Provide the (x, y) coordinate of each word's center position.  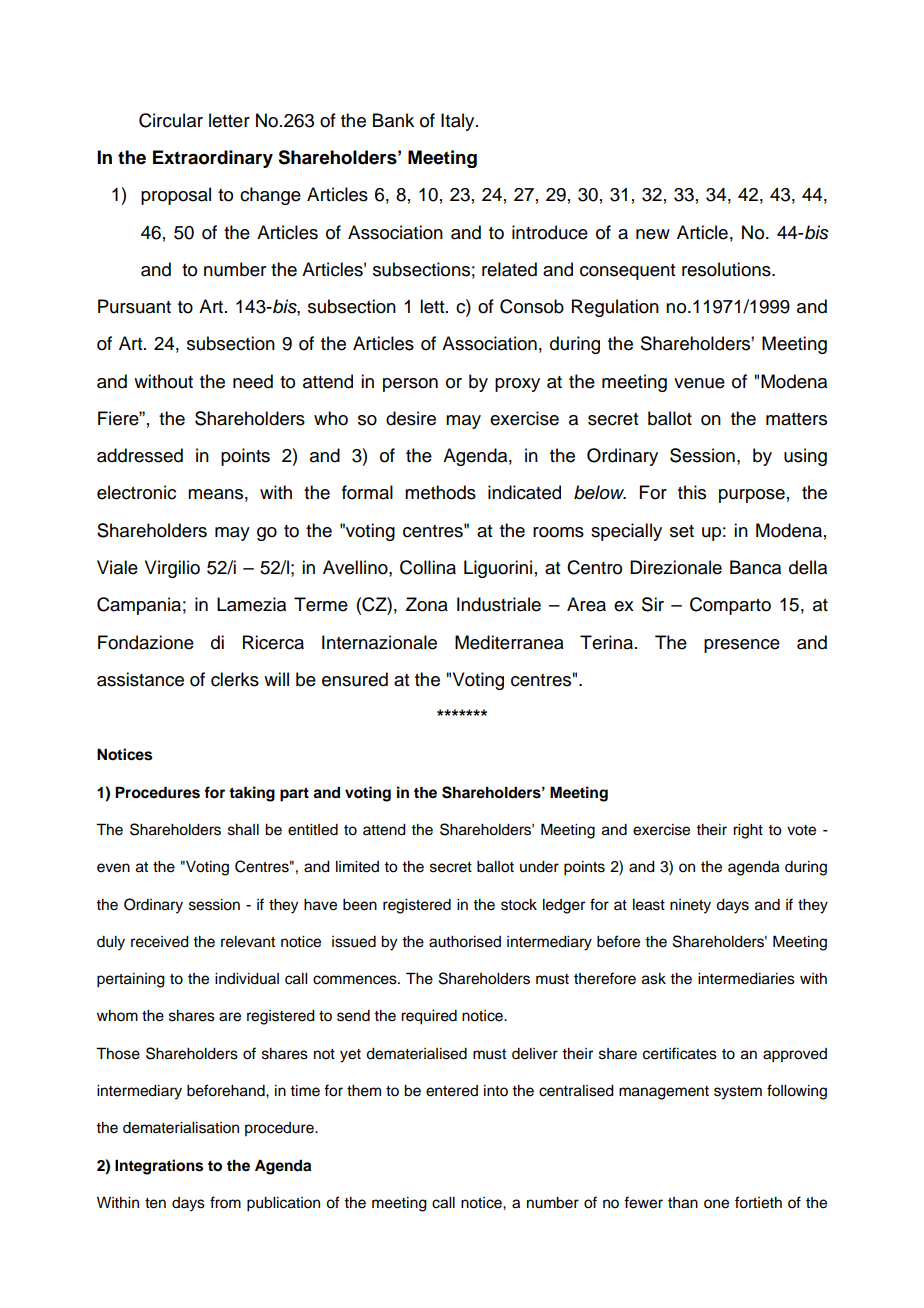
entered (452, 1091)
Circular (171, 120)
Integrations (159, 1167)
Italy (459, 122)
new (653, 234)
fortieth (758, 1202)
